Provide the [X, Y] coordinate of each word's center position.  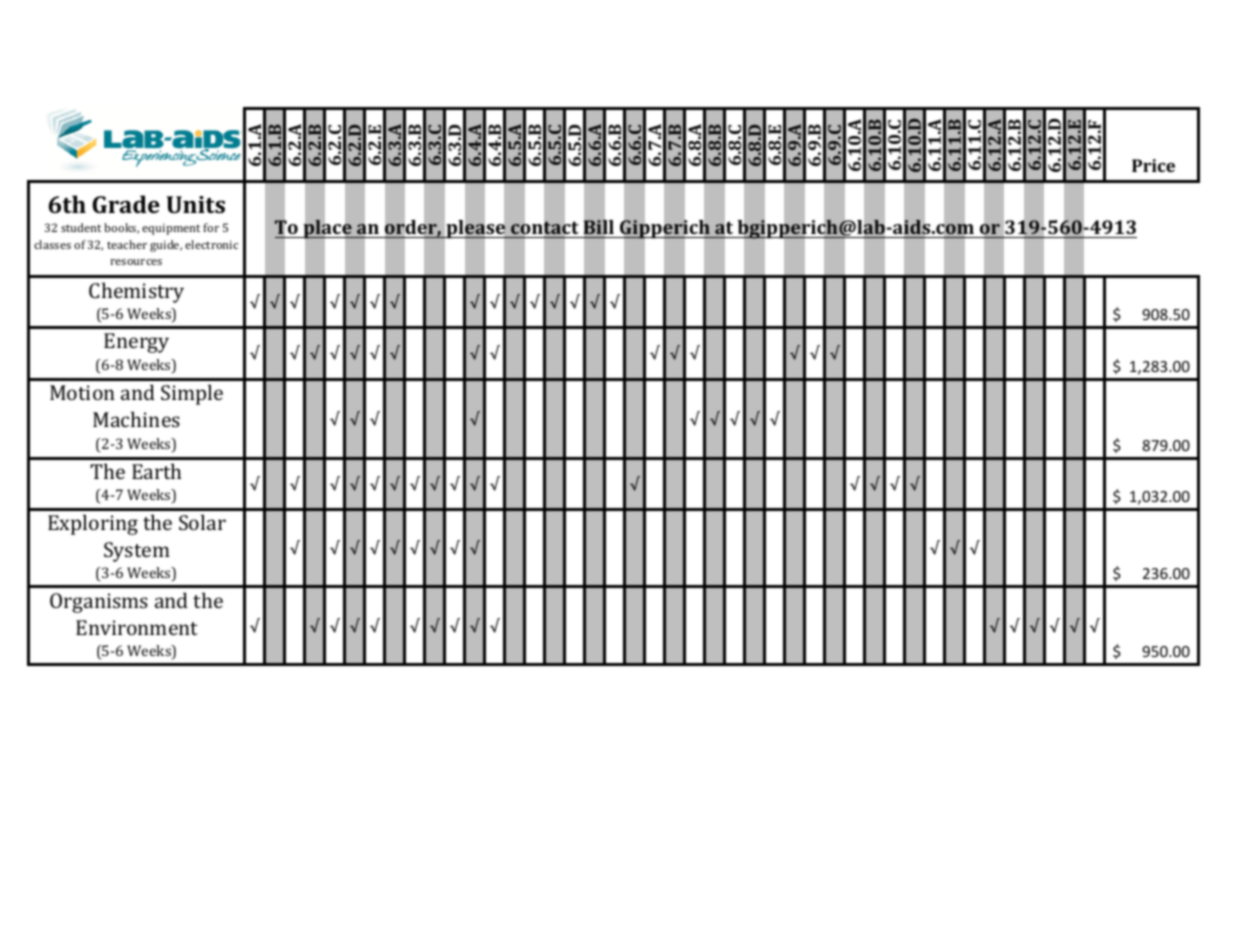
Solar [202, 522]
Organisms [99, 603]
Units [196, 204]
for [211, 227]
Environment [137, 627]
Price [1153, 165]
